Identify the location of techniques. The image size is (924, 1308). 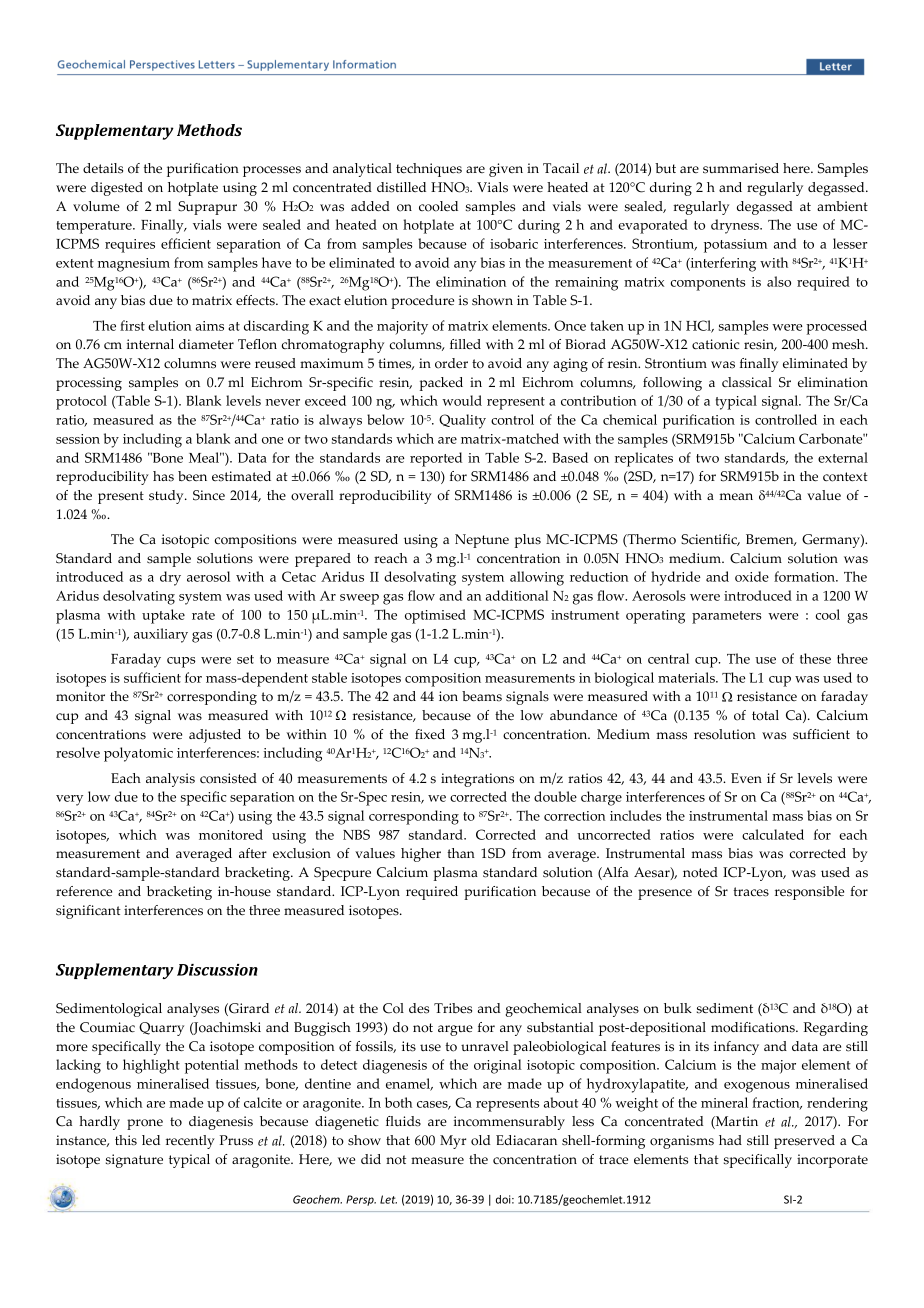
(429, 170).
